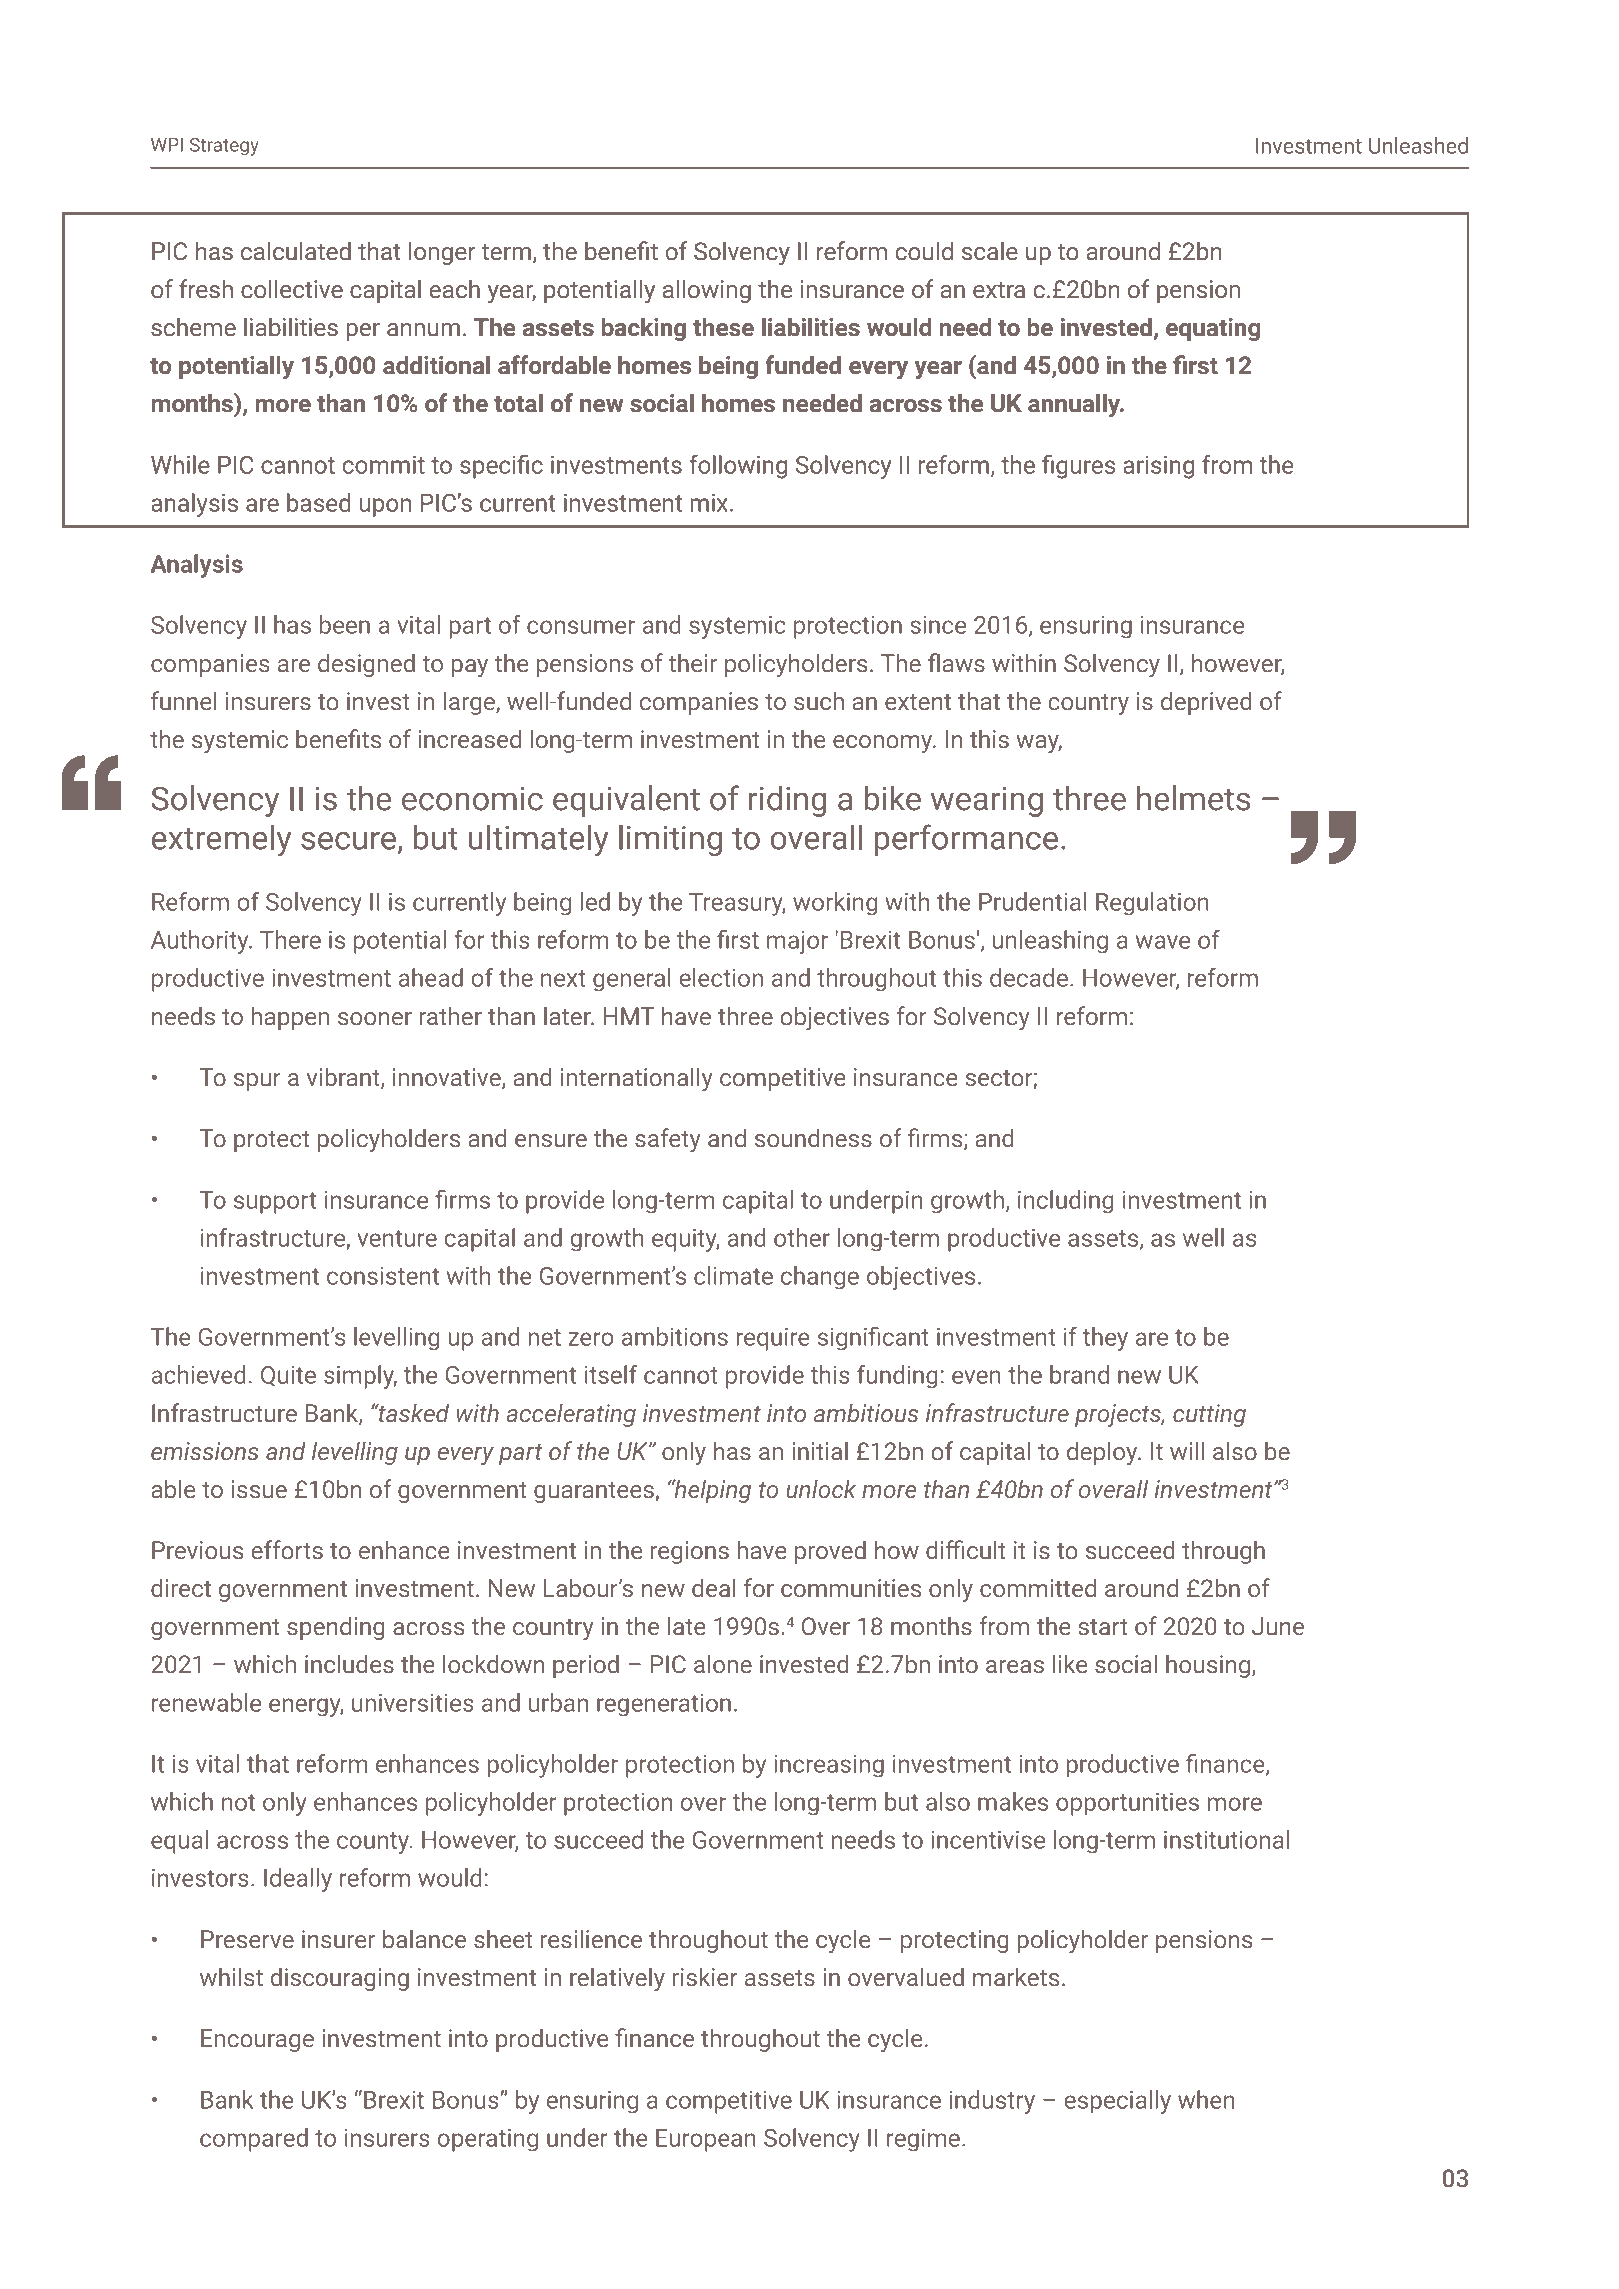  Describe the element at coordinates (345, 624) in the screenshot. I see `been` at that location.
